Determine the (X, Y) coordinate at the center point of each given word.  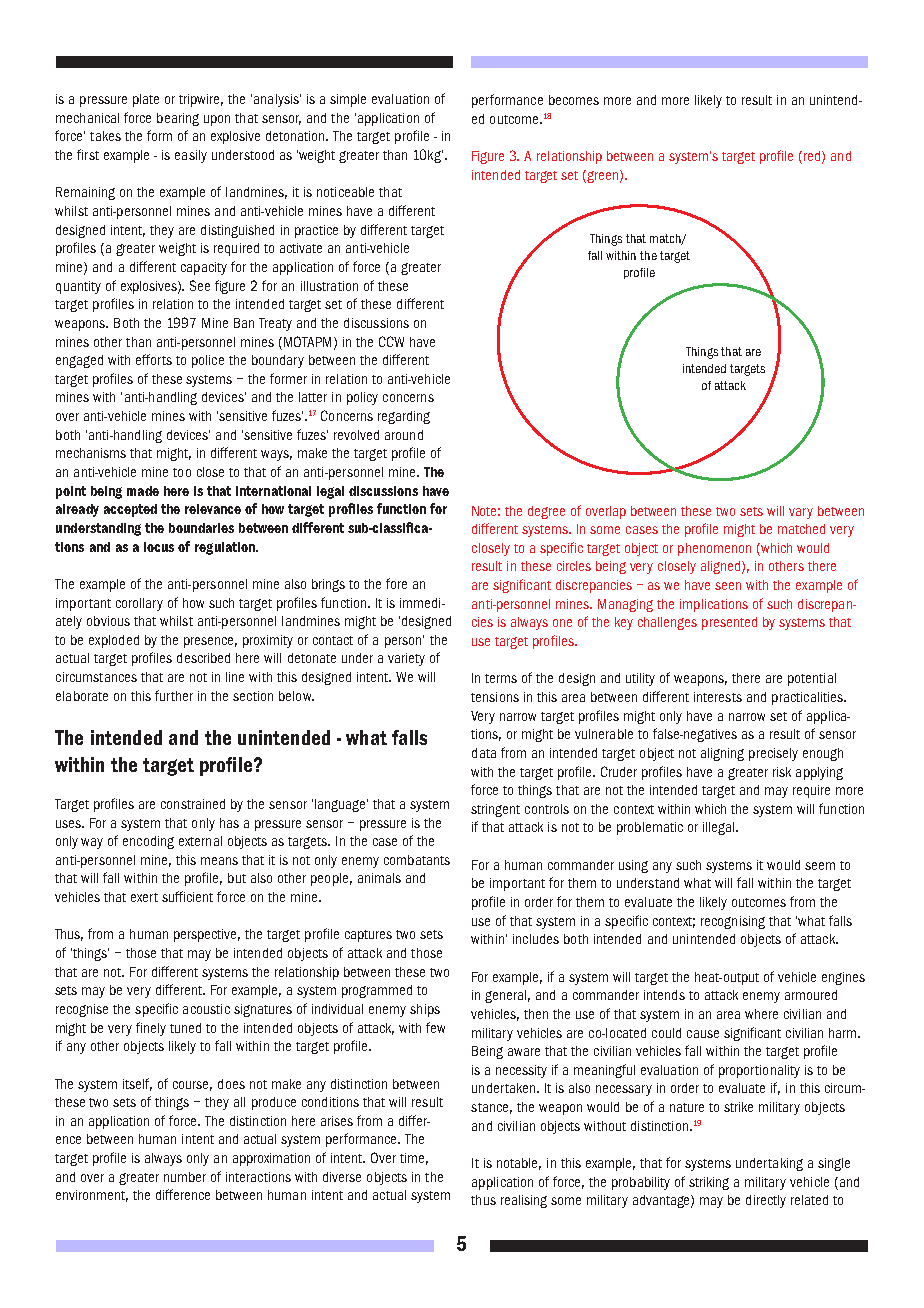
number (185, 1177)
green (602, 177)
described (203, 658)
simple (348, 100)
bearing (178, 119)
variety (406, 659)
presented (729, 623)
